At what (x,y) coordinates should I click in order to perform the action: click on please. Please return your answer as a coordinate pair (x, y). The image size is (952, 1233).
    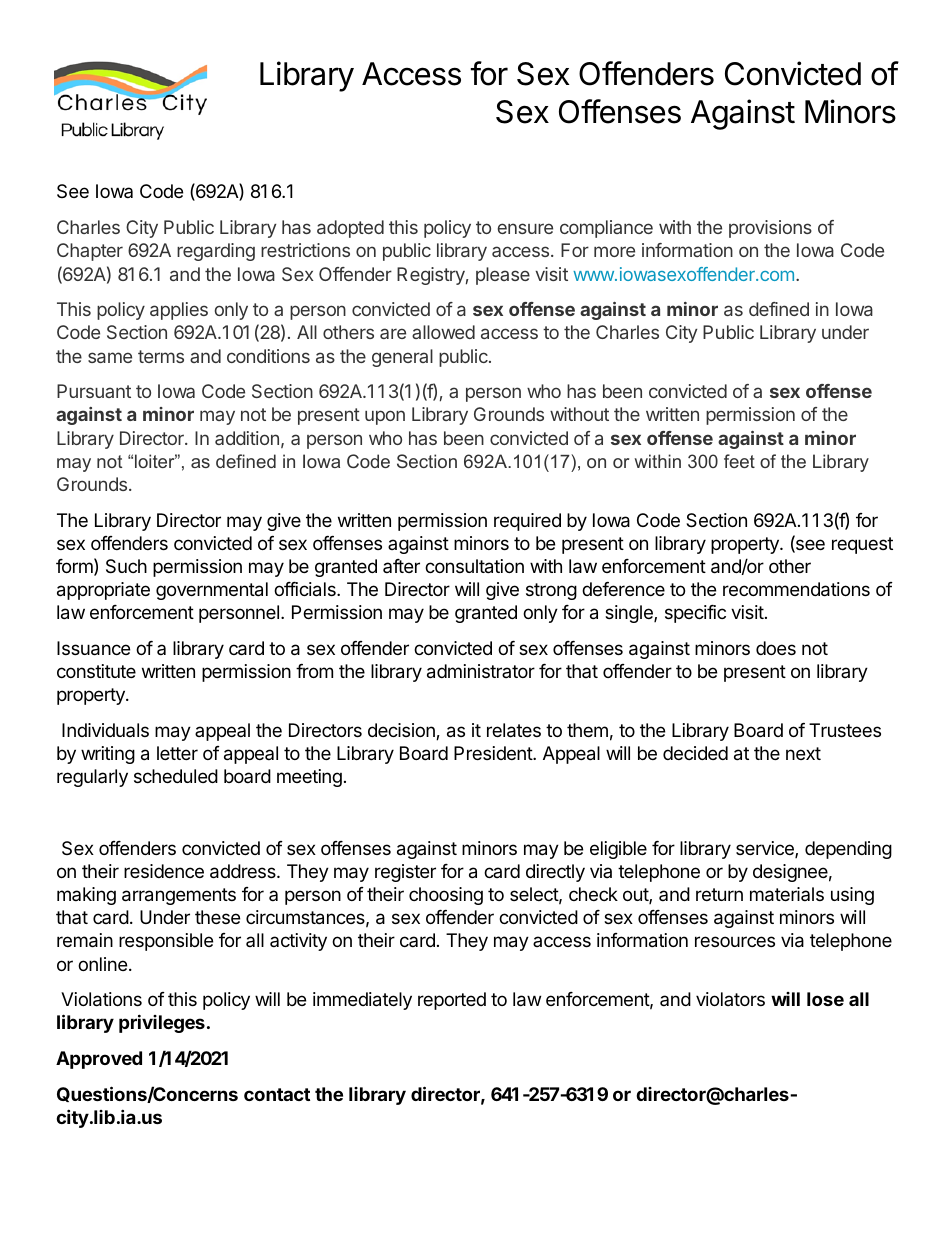
    Looking at the image, I should click on (503, 276).
